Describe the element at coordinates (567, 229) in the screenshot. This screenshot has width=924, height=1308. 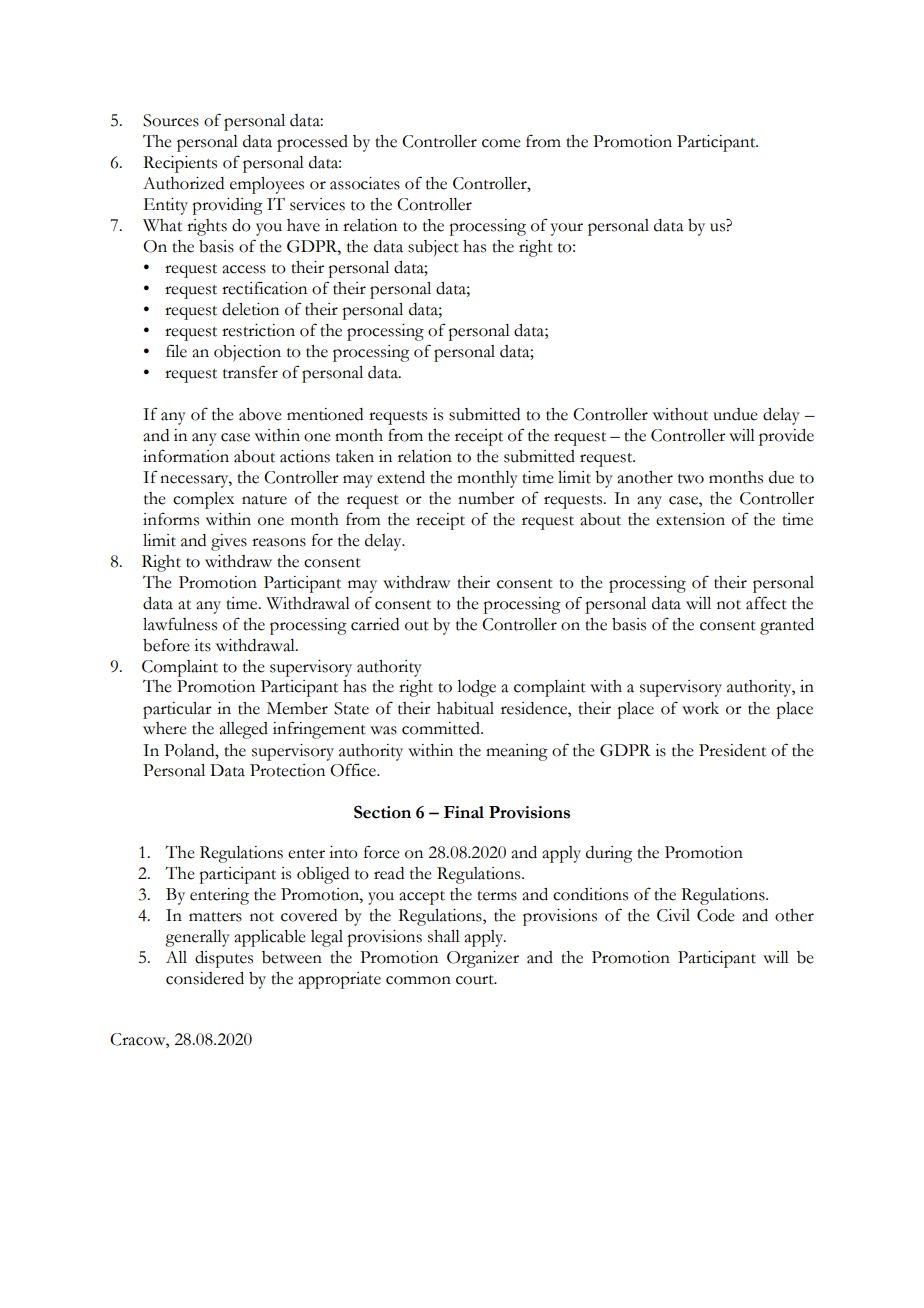
I see `your` at that location.
